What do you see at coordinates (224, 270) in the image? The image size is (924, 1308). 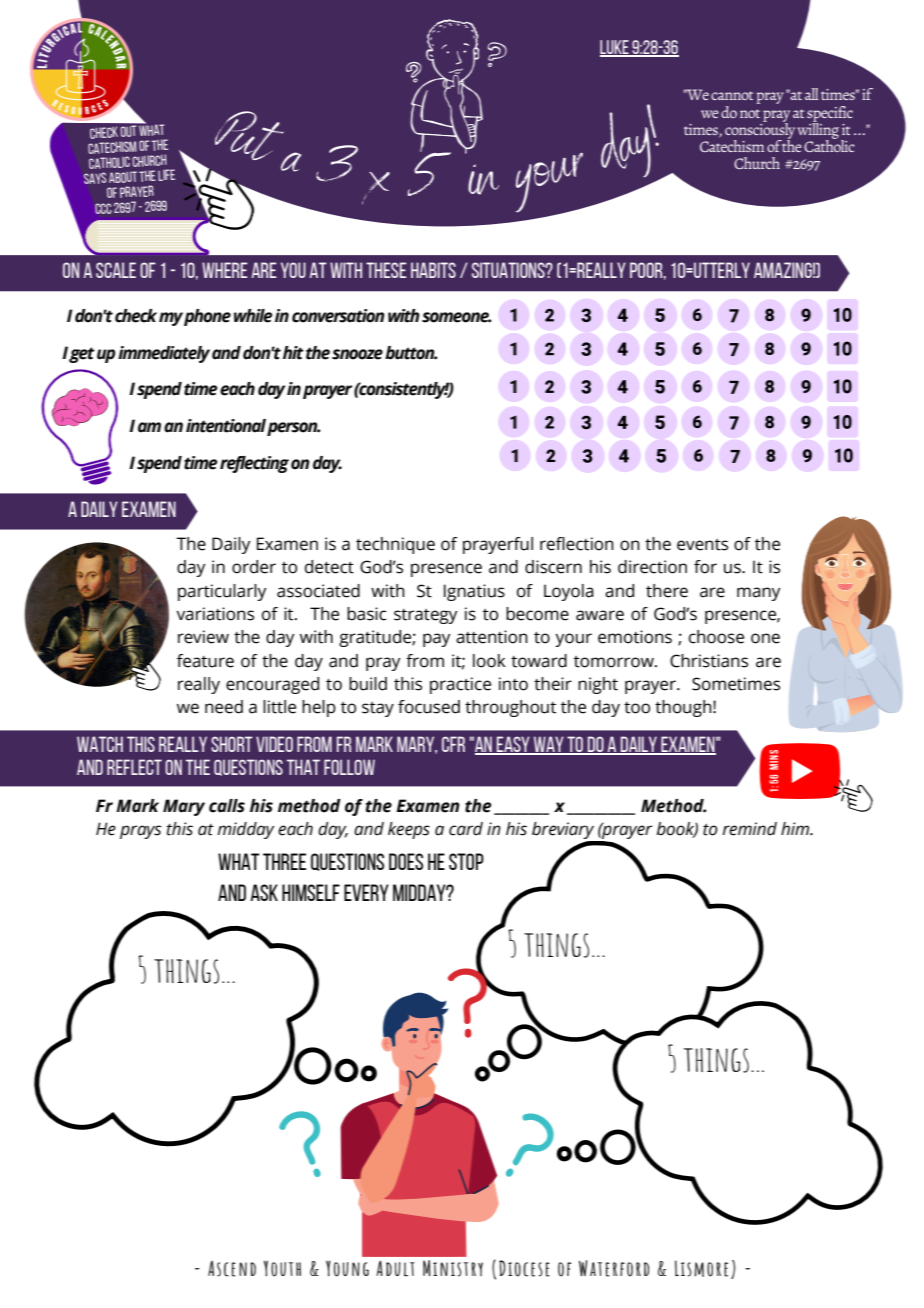 I see `where` at bounding box center [224, 270].
